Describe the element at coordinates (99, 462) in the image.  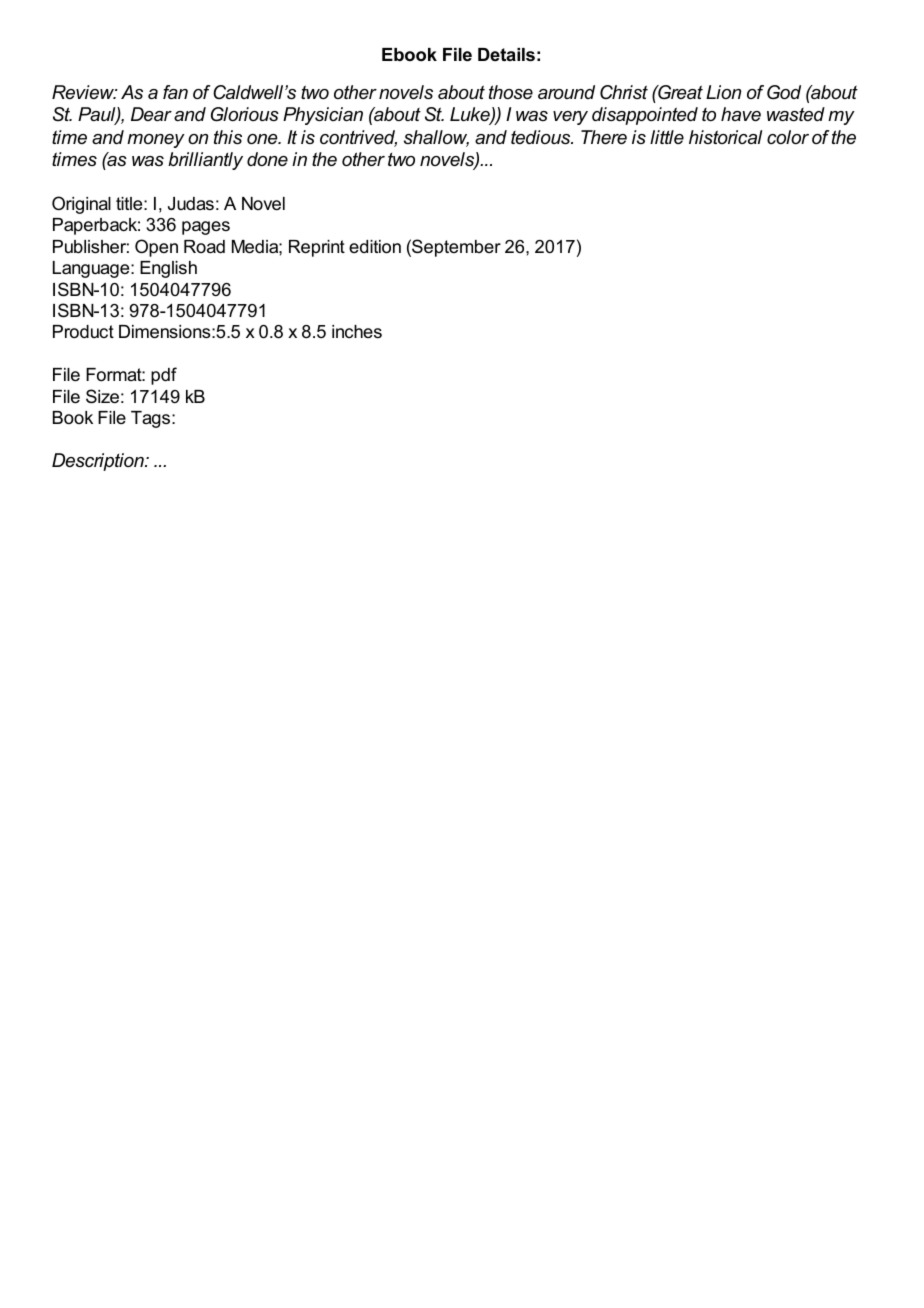
I see `Description` at that location.
